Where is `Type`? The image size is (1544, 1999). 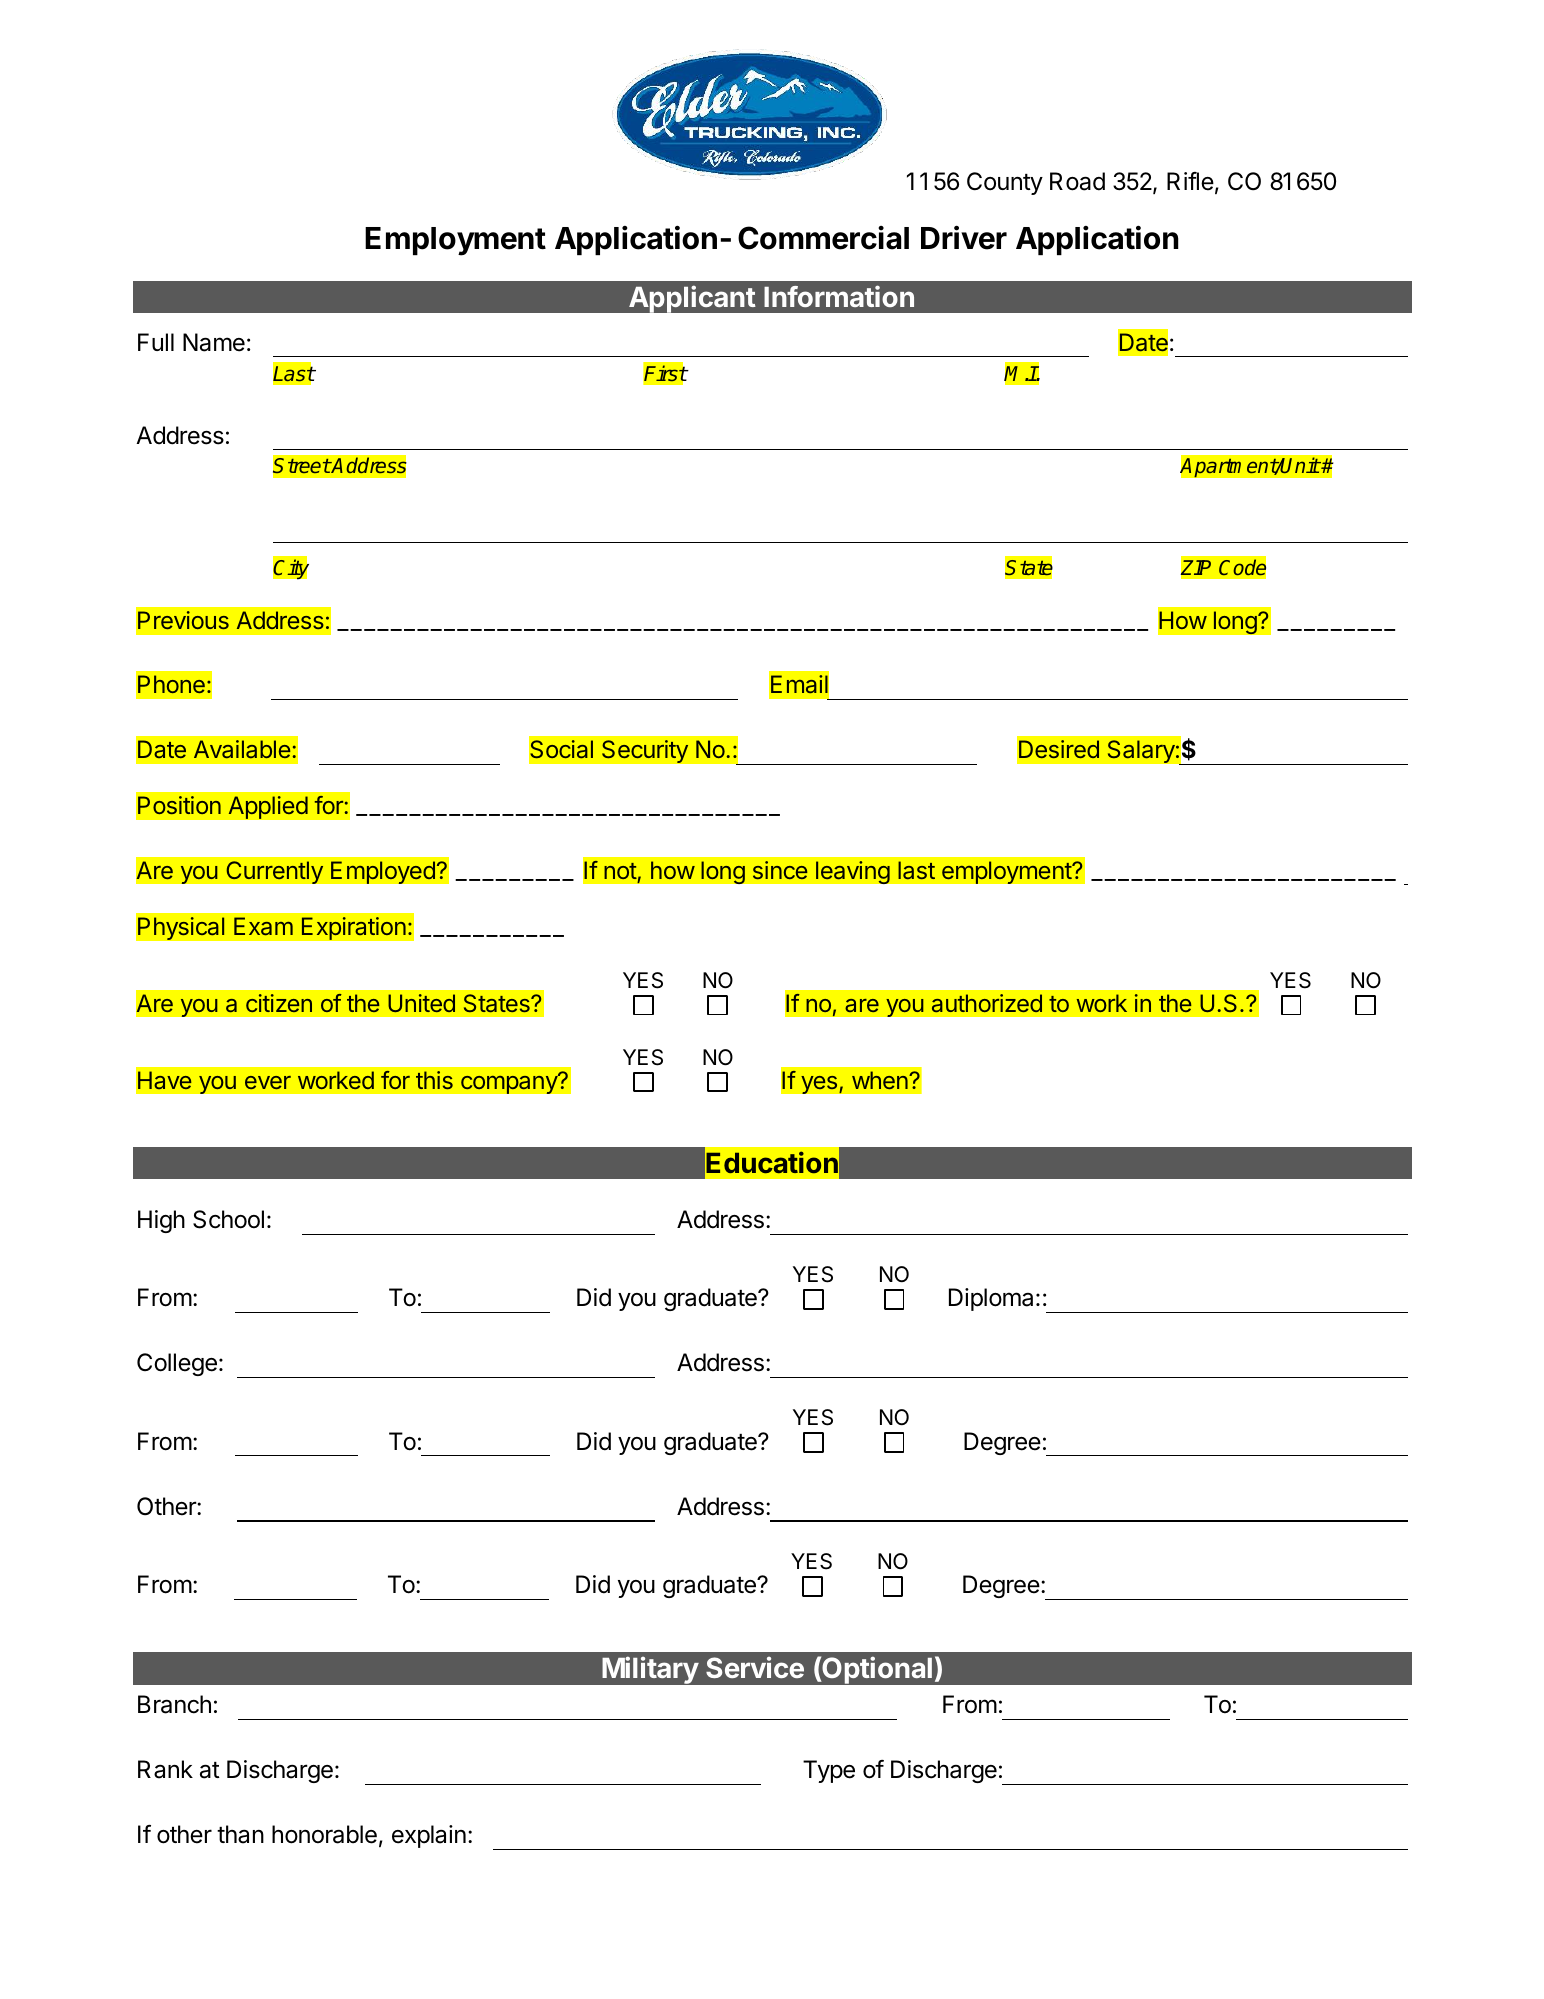
Type is located at coordinates (829, 1771).
